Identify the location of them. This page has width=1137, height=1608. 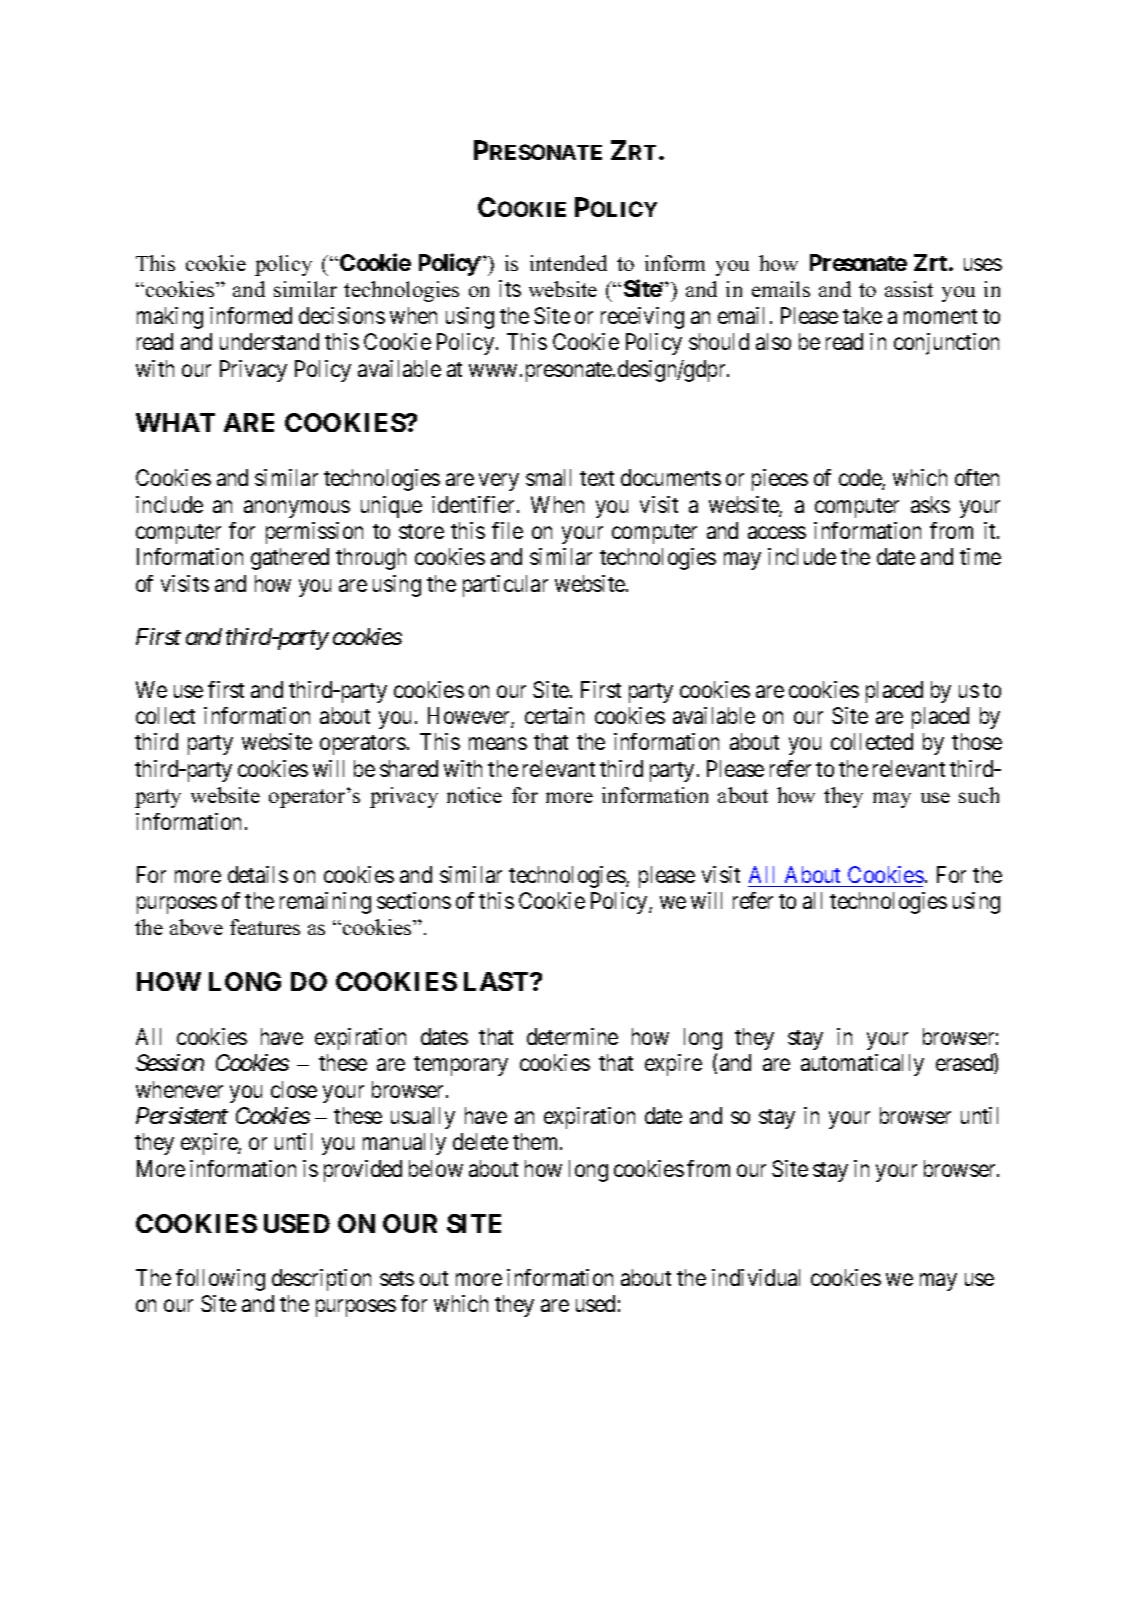
(537, 1141).
